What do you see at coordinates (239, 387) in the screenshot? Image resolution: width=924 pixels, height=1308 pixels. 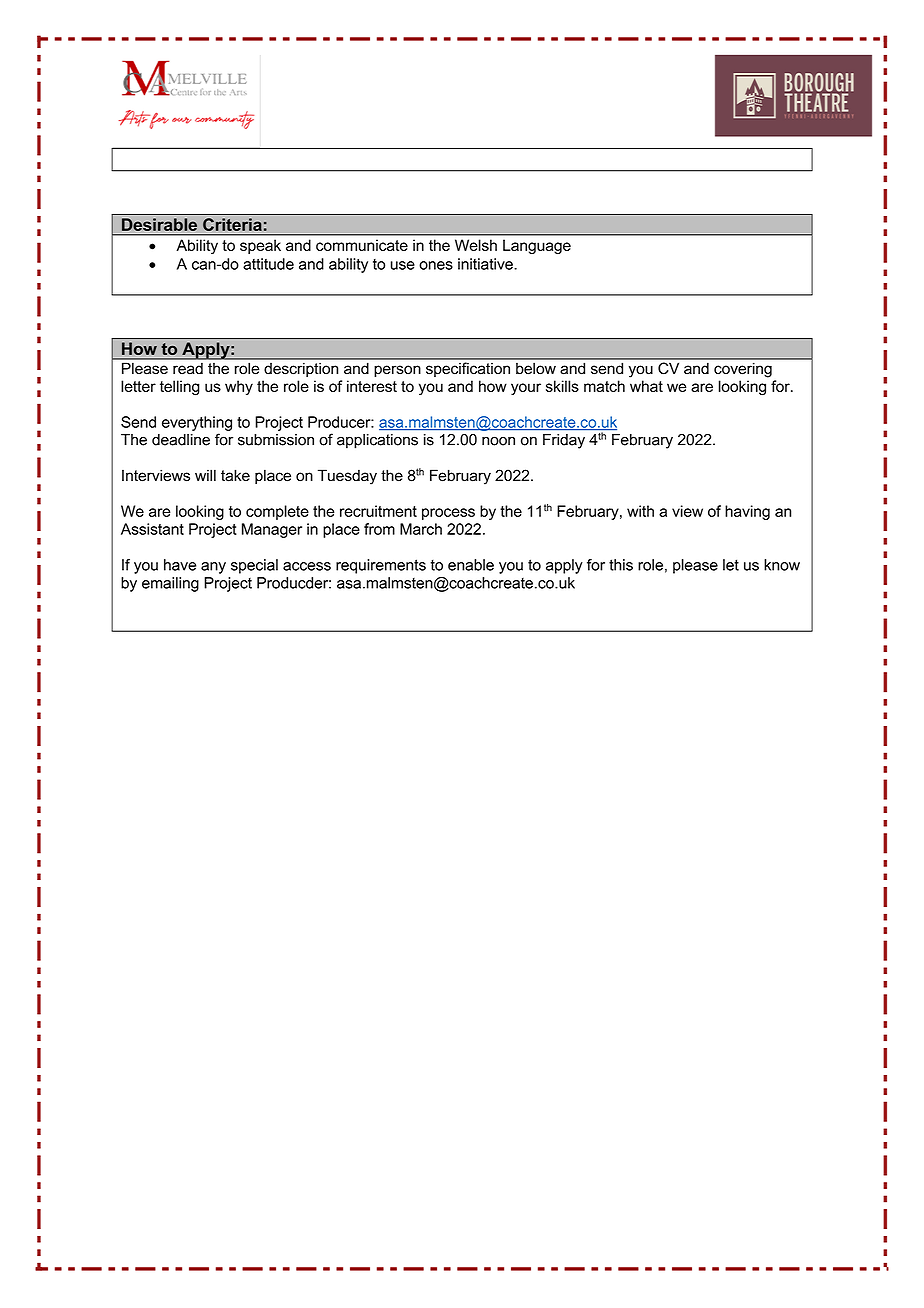 I see `why` at bounding box center [239, 387].
